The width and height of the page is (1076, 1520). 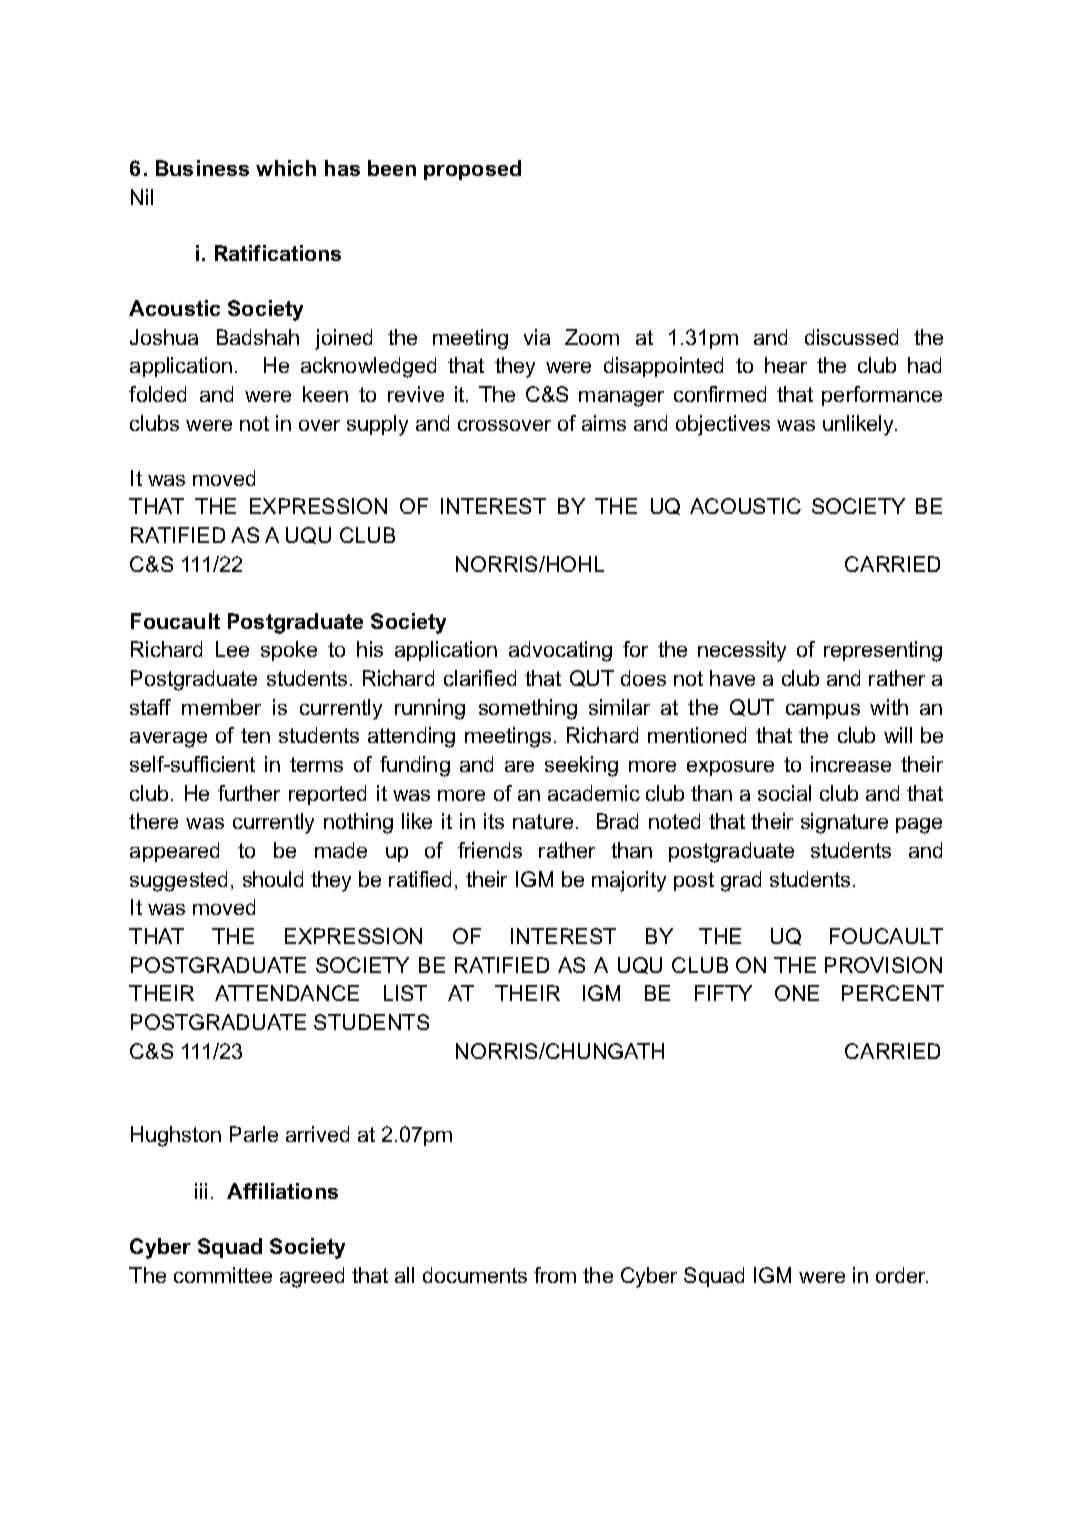 What do you see at coordinates (221, 707) in the page?
I see `member` at bounding box center [221, 707].
